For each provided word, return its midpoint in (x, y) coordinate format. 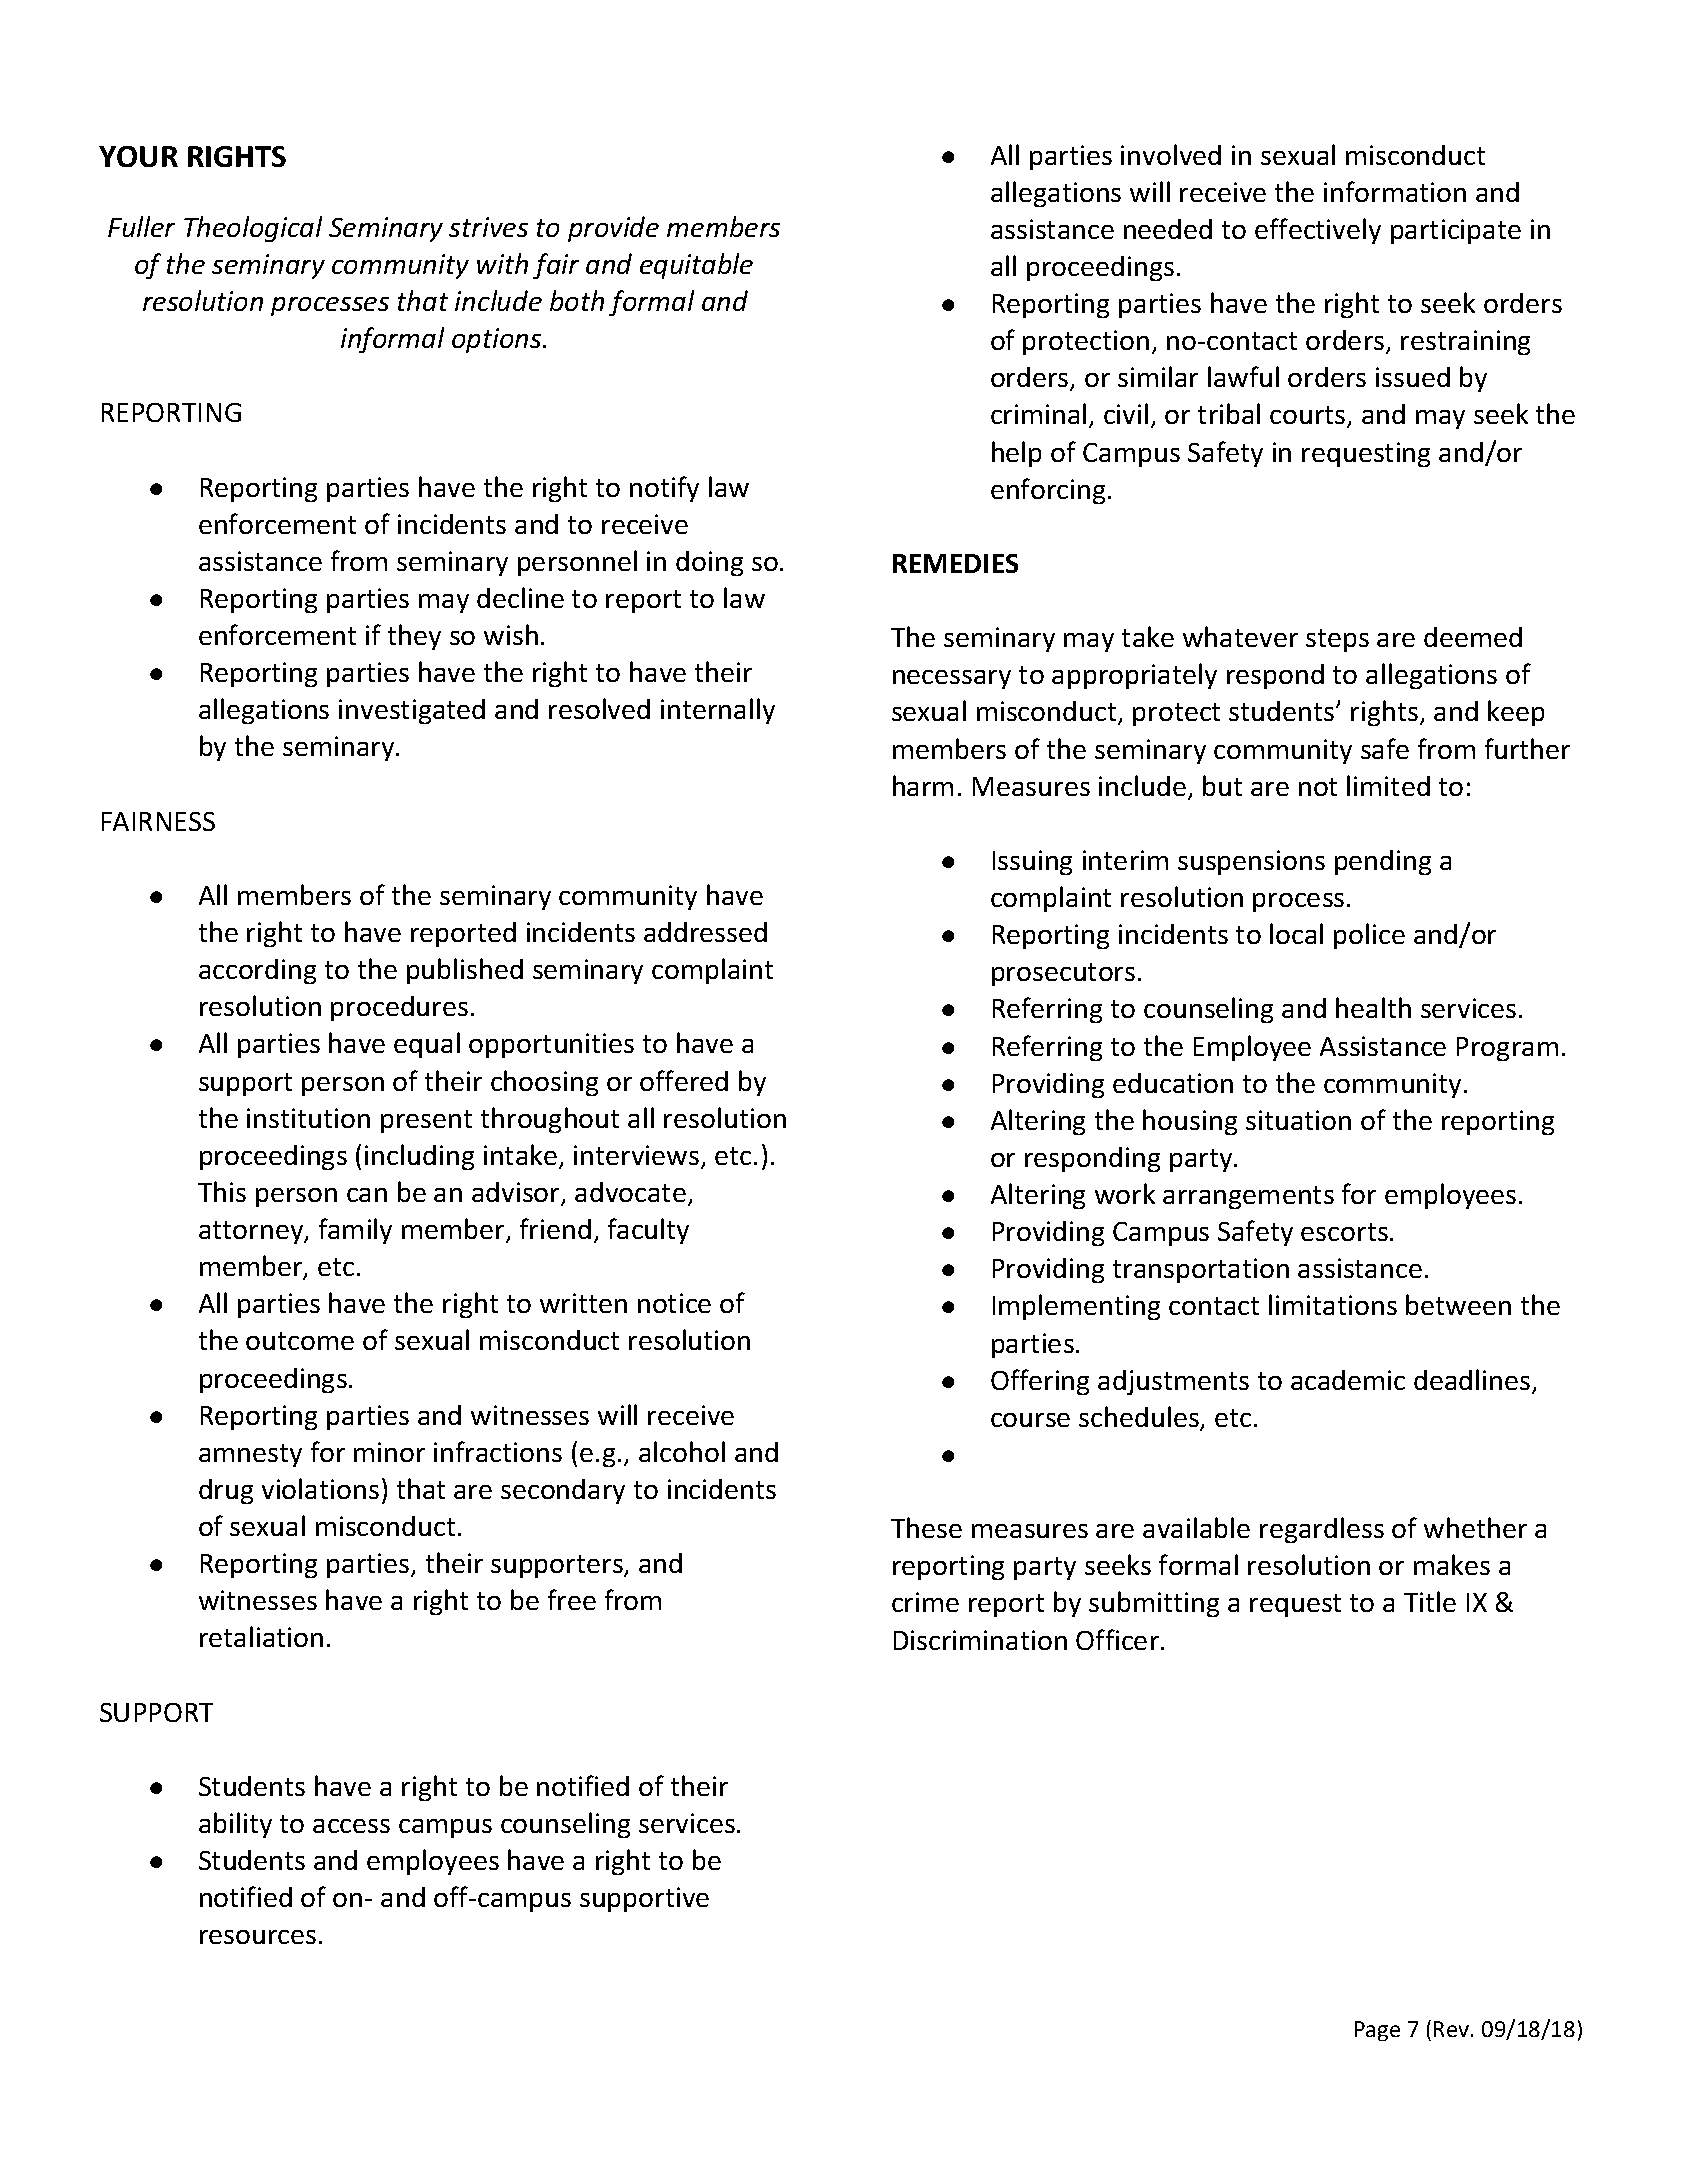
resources (258, 1937)
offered (684, 1080)
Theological (253, 229)
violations (320, 1488)
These (926, 1527)
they (414, 637)
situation (1298, 1120)
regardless (1322, 1530)
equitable (696, 266)
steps (1337, 640)
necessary (952, 679)
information (1395, 191)
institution (308, 1118)
